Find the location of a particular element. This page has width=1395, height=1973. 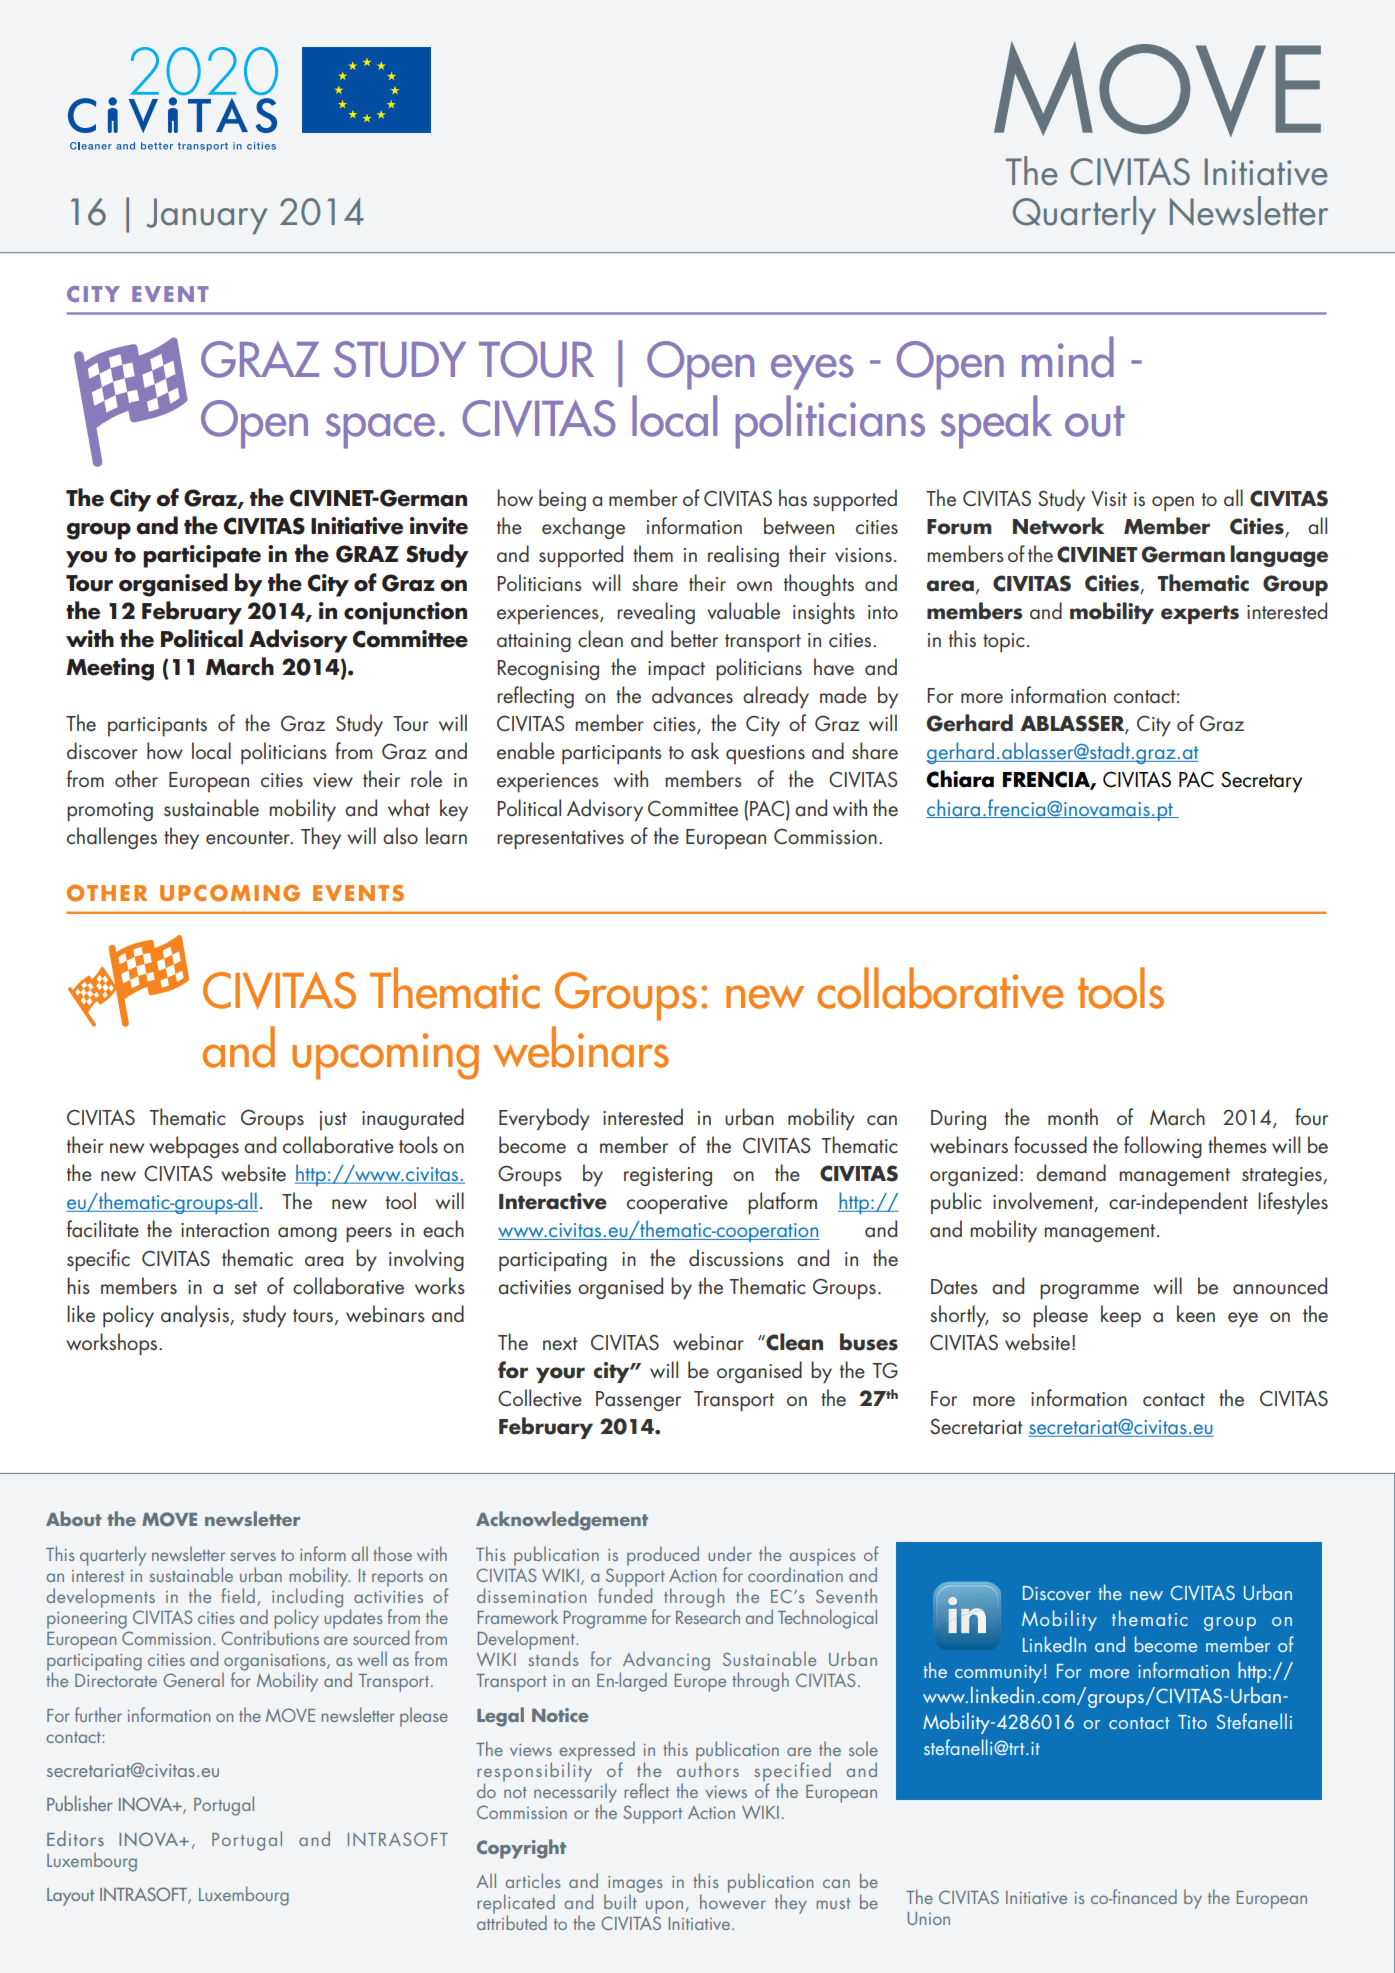

keep is located at coordinates (1121, 1316).
